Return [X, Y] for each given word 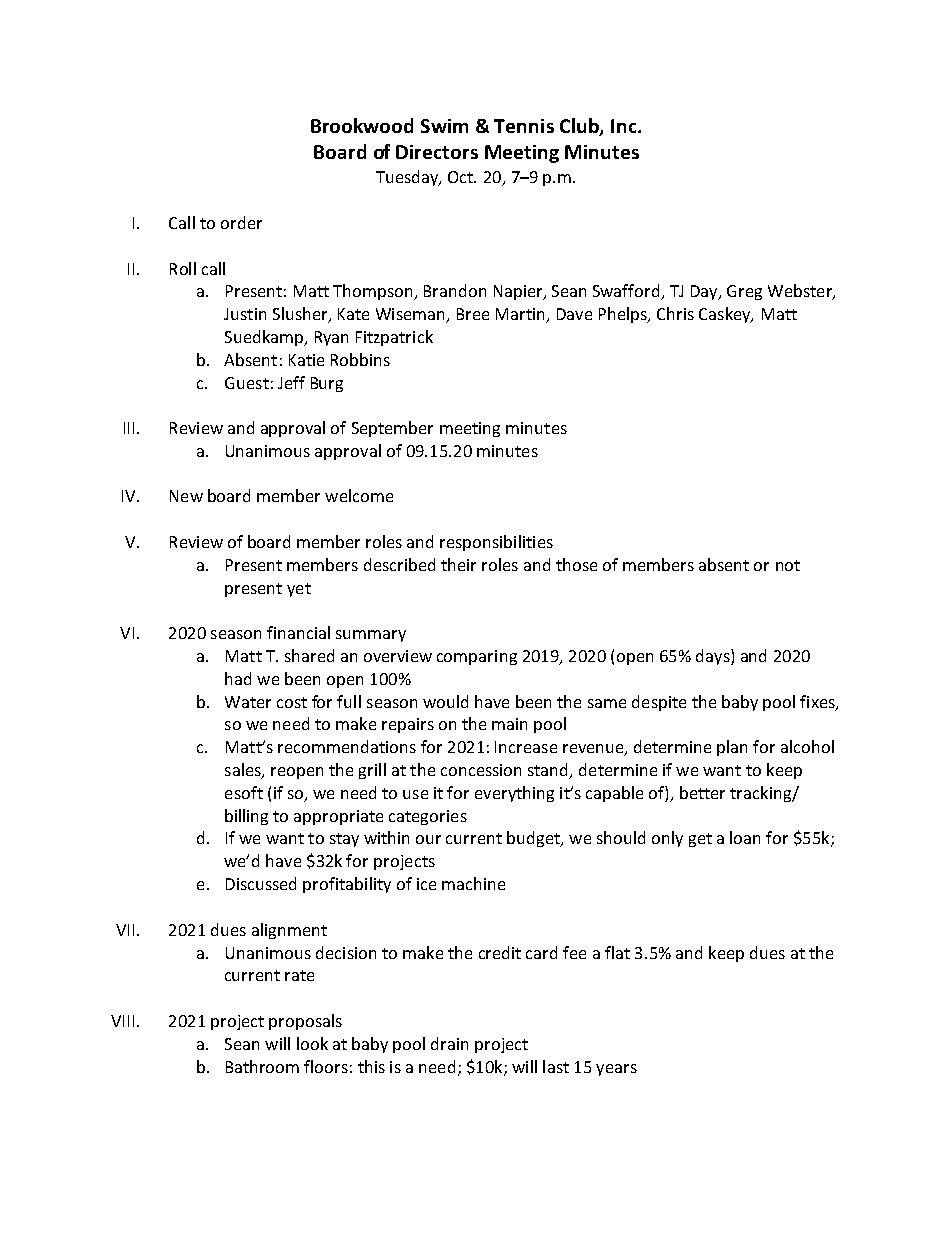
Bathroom [262, 1066]
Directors [437, 152]
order [241, 222]
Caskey [726, 315]
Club [580, 126]
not [788, 565]
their [458, 564]
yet [299, 590]
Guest [247, 383]
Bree [473, 314]
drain [449, 1043]
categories [428, 817]
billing [246, 817]
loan [745, 837]
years [616, 1070]
